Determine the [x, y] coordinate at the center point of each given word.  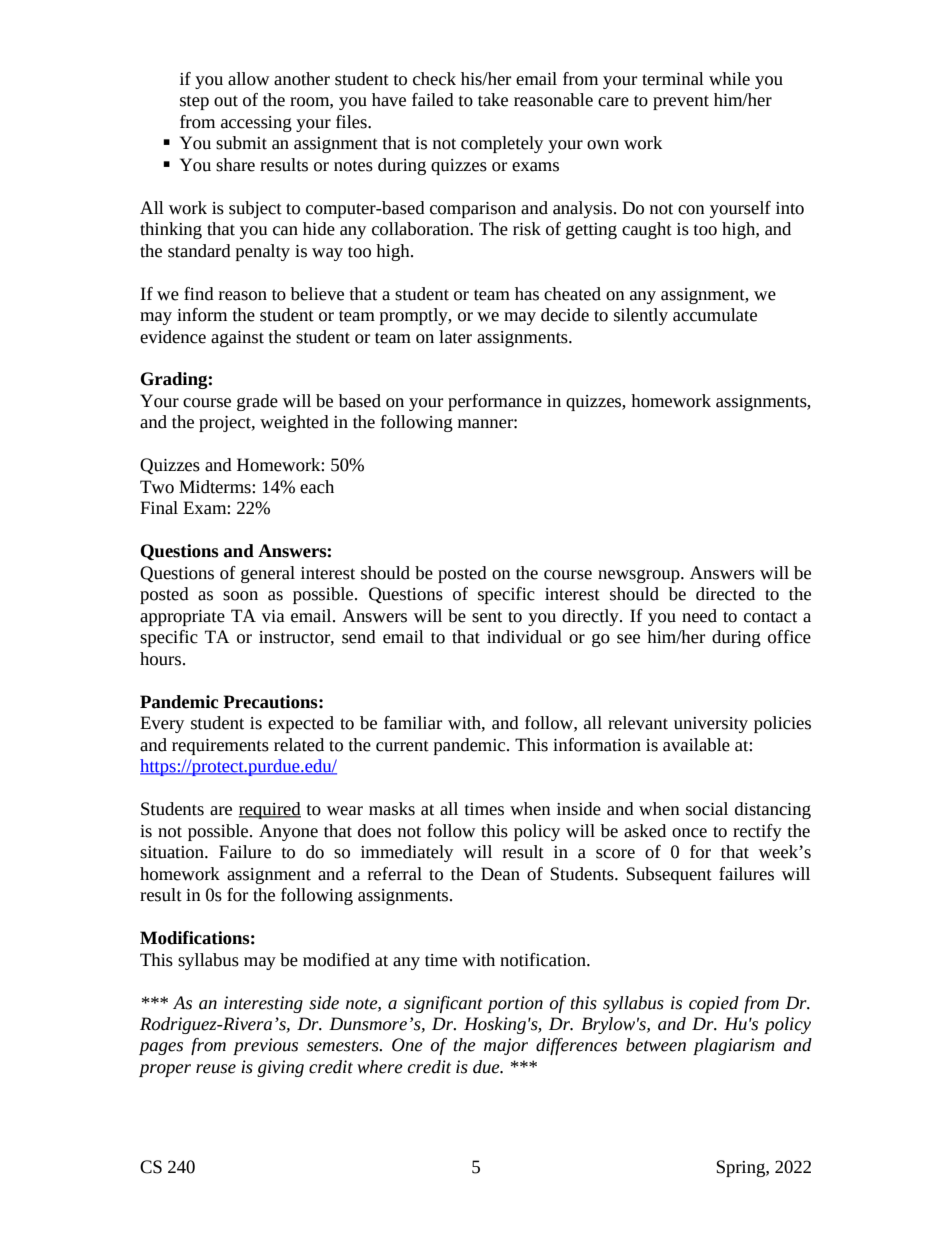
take [493, 100]
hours [160, 659]
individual [524, 637]
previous [265, 1046]
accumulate [715, 315]
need [699, 616]
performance [495, 402]
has [527, 294]
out [226, 101]
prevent [681, 102]
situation [173, 852]
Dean [500, 874]
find [199, 294]
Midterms [216, 487]
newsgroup [640, 576]
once [689, 833]
